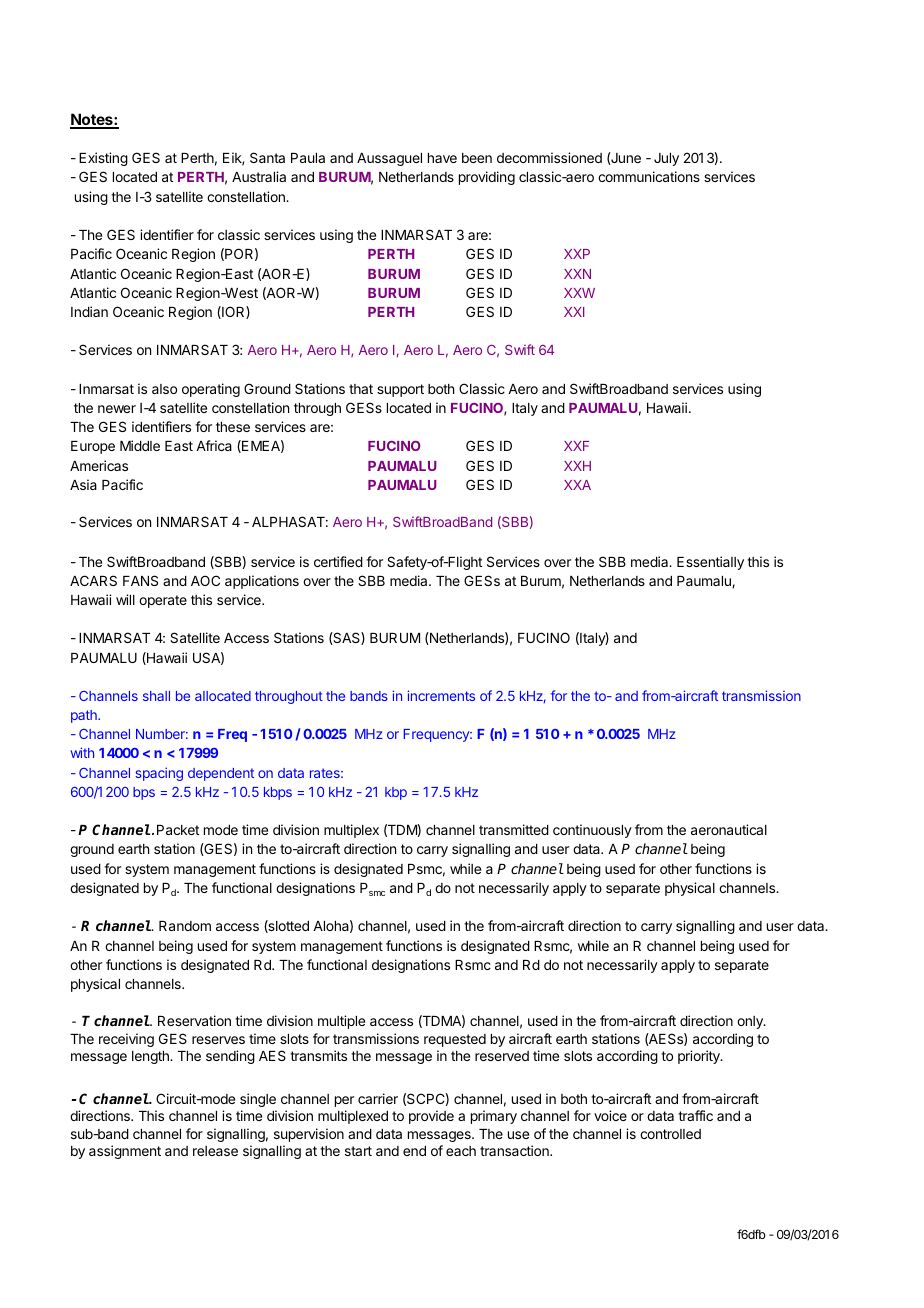 The image size is (924, 1308). What do you see at coordinates (441, 695) in the screenshot?
I see `increments` at bounding box center [441, 695].
